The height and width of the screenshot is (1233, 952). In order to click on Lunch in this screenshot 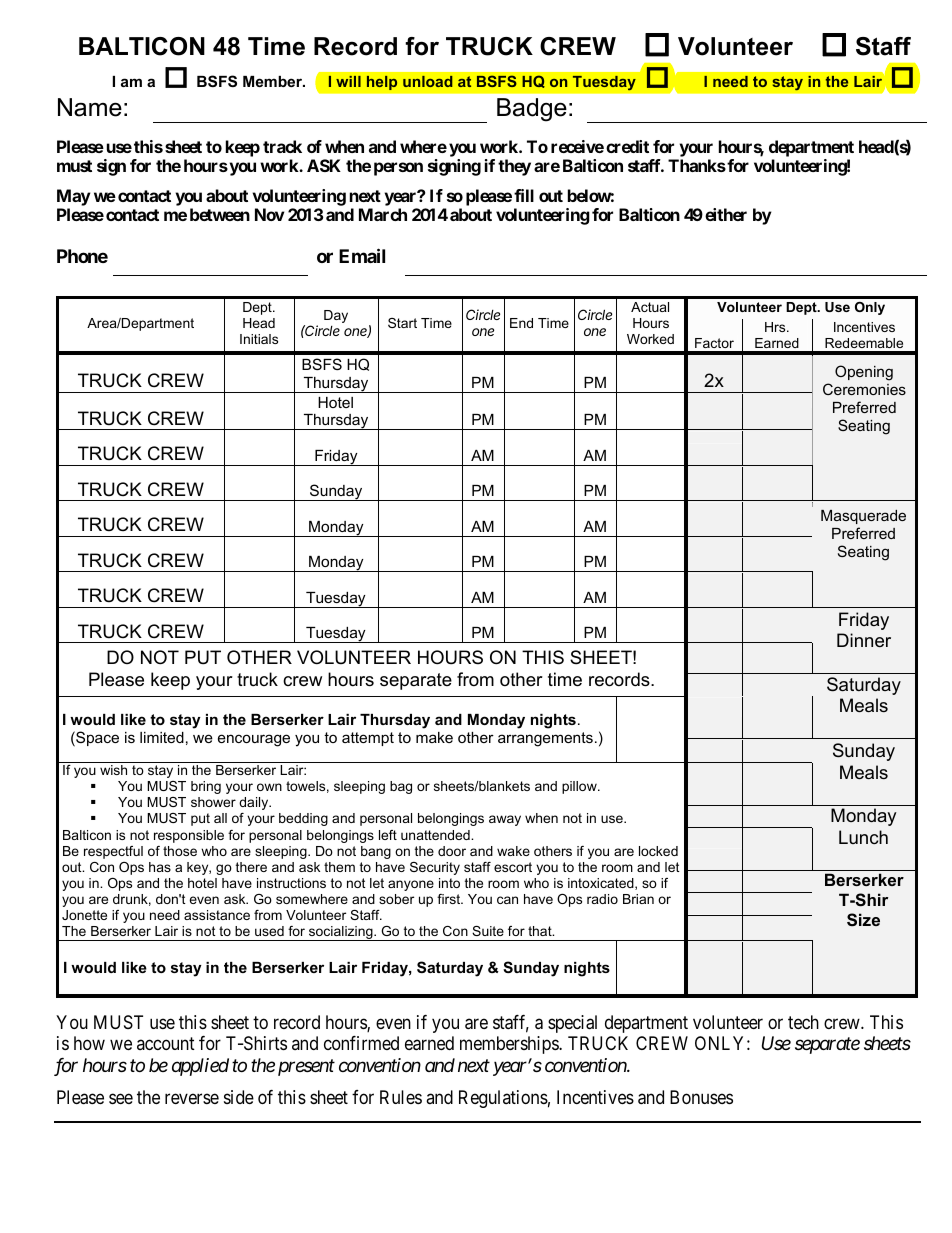, I will do `click(863, 837)`.
